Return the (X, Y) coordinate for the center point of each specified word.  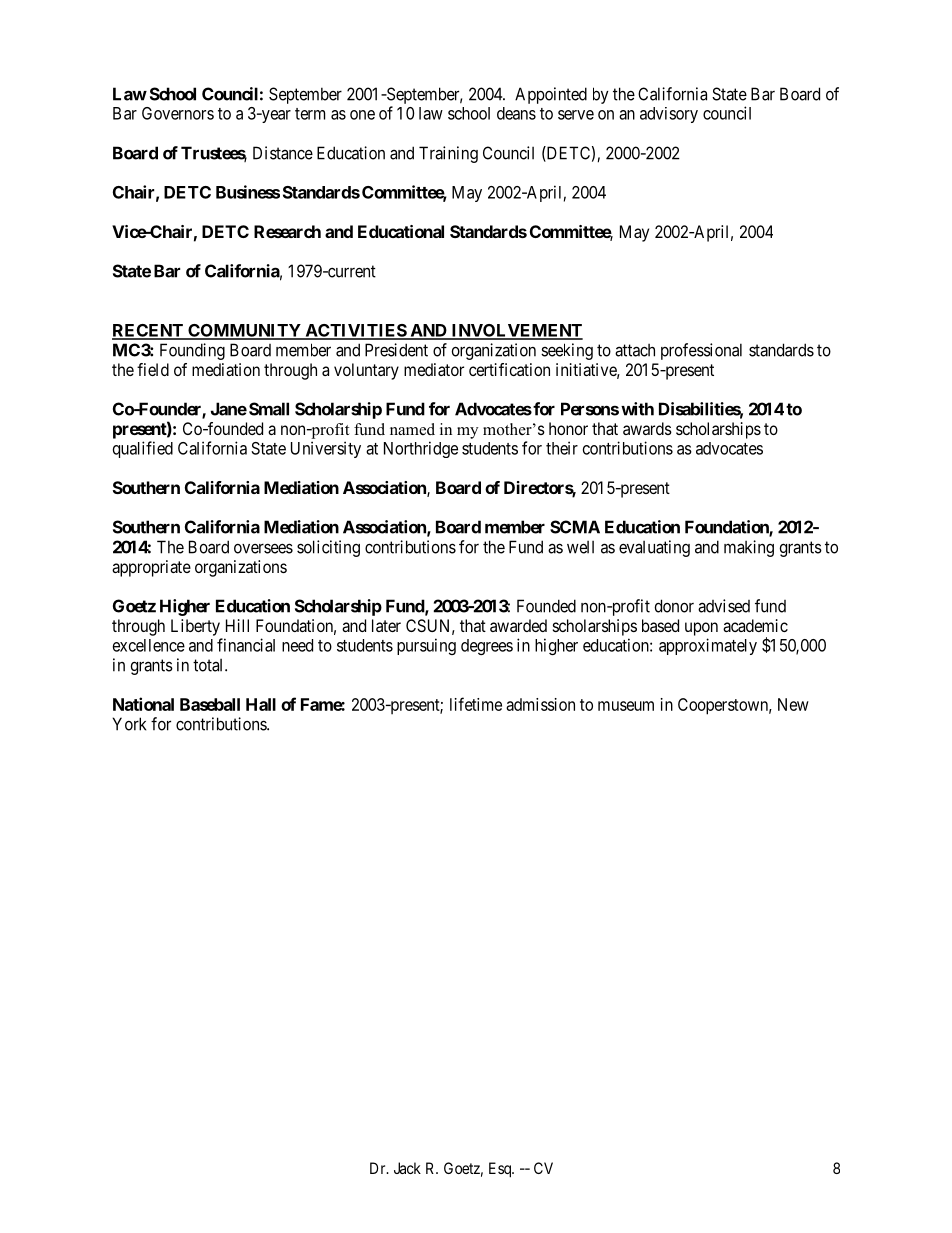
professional (701, 351)
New (793, 704)
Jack (407, 1168)
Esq (501, 1170)
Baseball (210, 704)
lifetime (476, 704)
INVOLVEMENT (516, 331)
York (129, 724)
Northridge (421, 449)
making (749, 548)
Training (448, 154)
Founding (192, 351)
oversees (263, 548)
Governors (178, 113)
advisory (669, 115)
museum (626, 706)
